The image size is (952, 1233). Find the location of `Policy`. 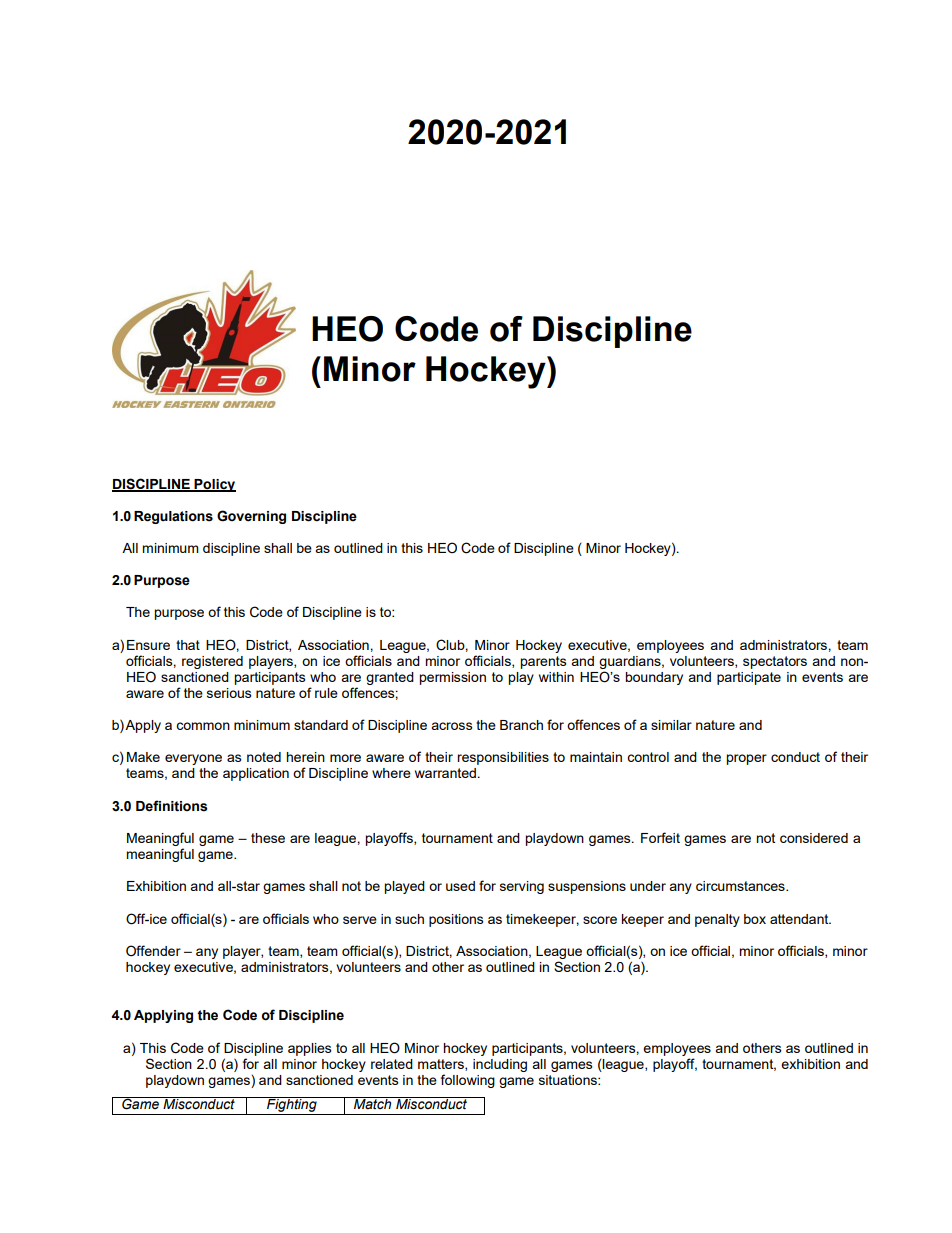

Policy is located at coordinates (214, 485).
